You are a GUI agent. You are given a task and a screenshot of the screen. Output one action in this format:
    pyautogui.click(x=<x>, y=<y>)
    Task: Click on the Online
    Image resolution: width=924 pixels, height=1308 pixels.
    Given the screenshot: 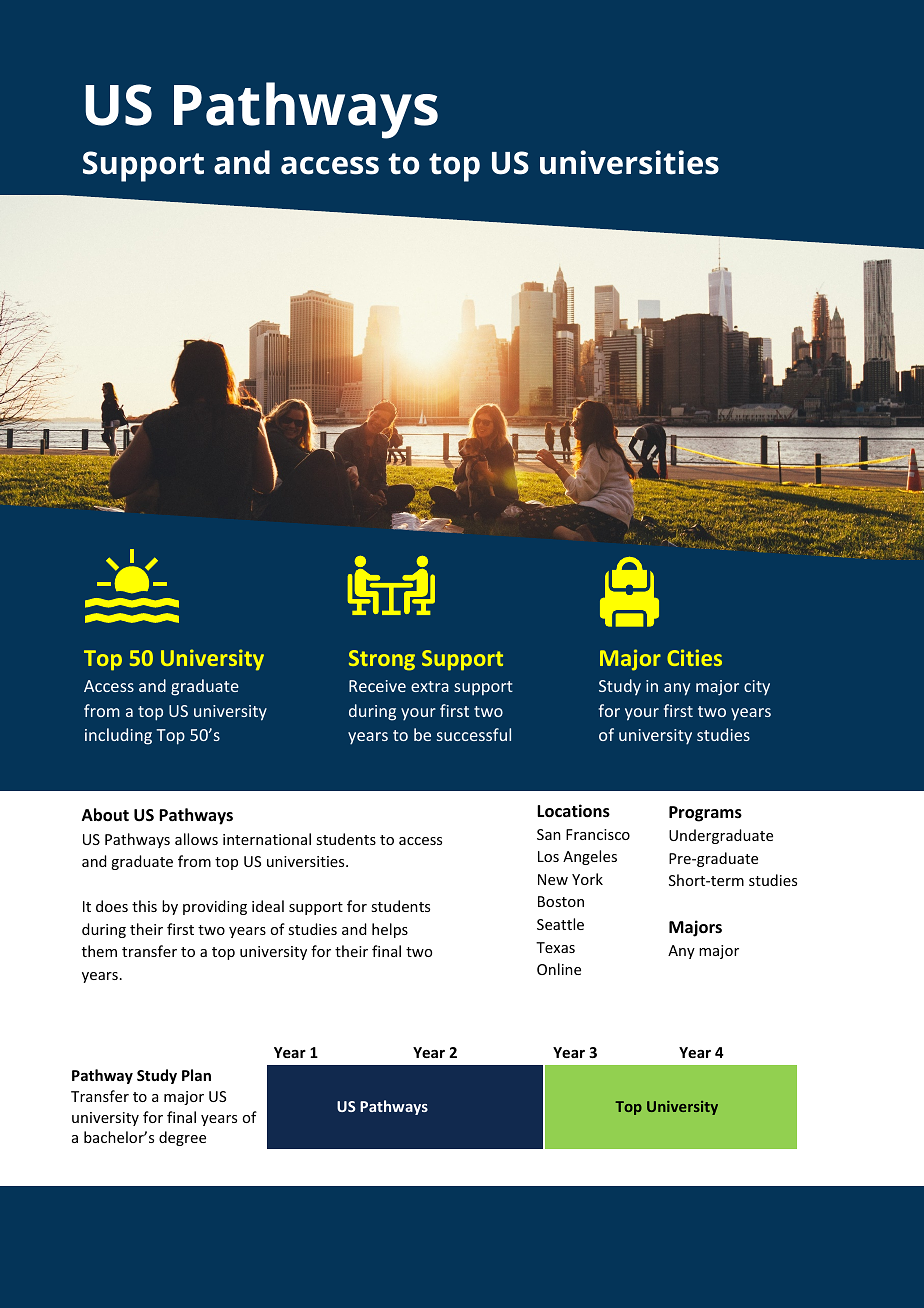 What is the action you would take?
    pyautogui.click(x=559, y=969)
